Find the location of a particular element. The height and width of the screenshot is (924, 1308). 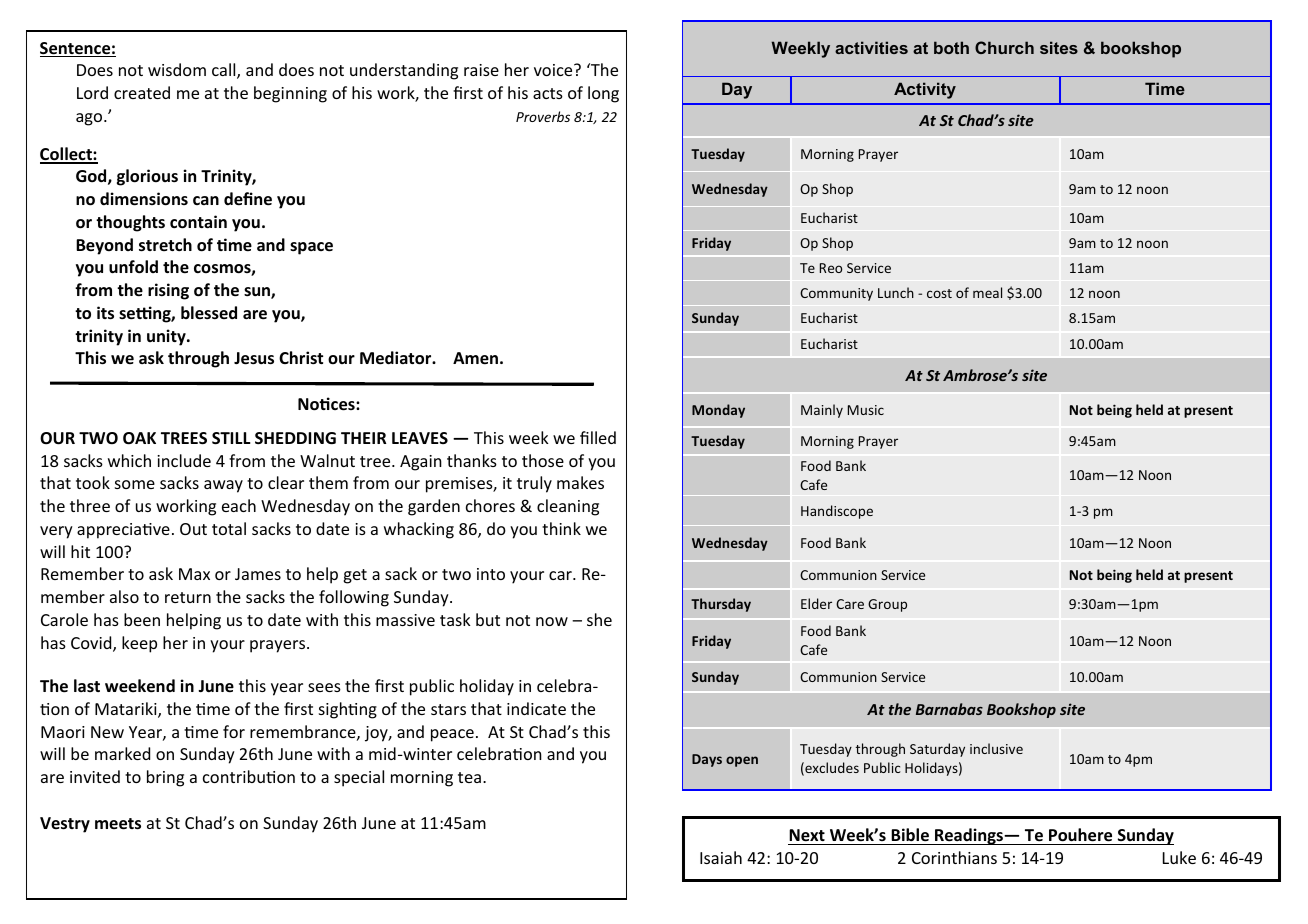

wisdom is located at coordinates (177, 69).
